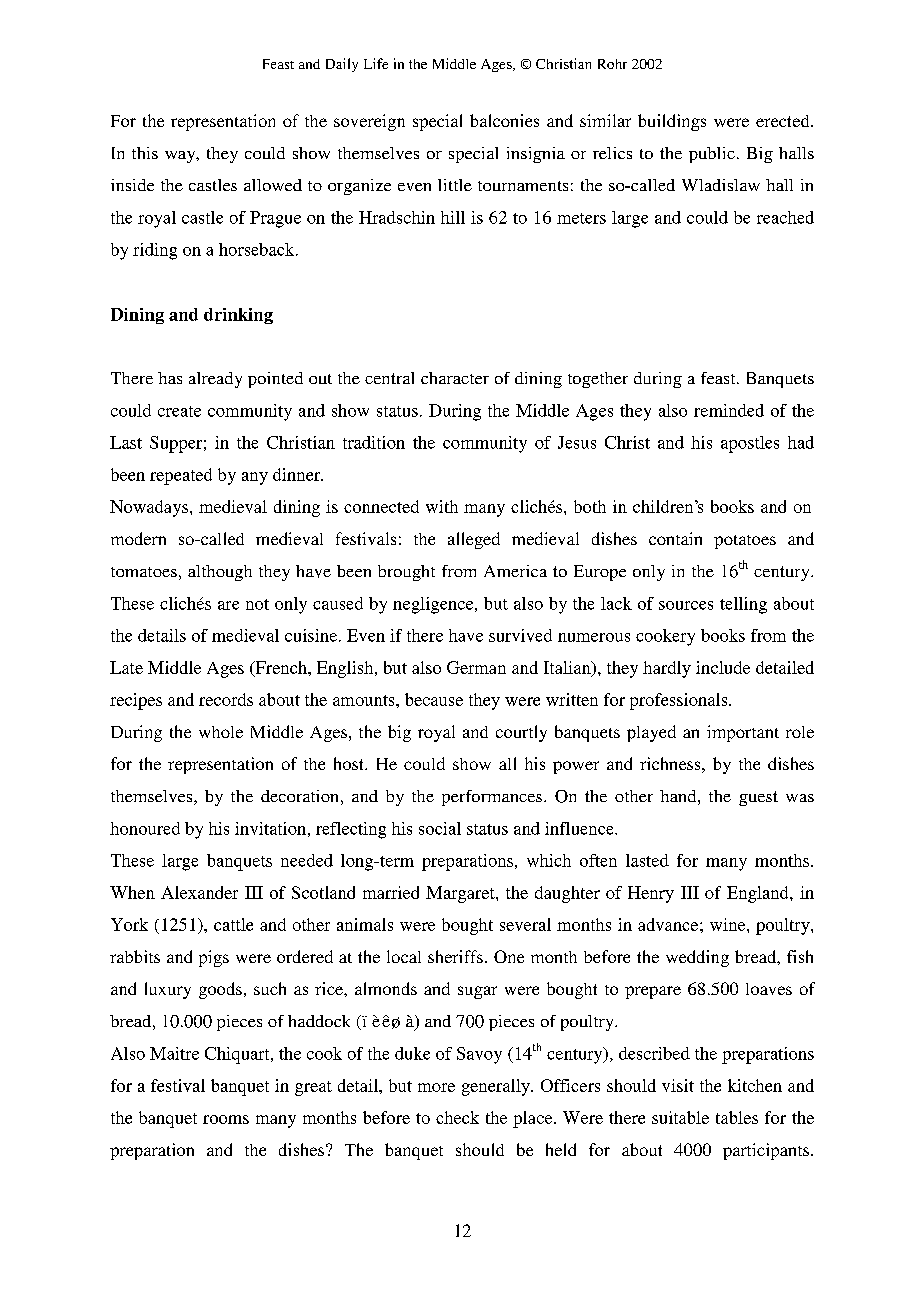 The width and height of the image is (924, 1308). What do you see at coordinates (376, 63) in the image?
I see `Life` at bounding box center [376, 63].
